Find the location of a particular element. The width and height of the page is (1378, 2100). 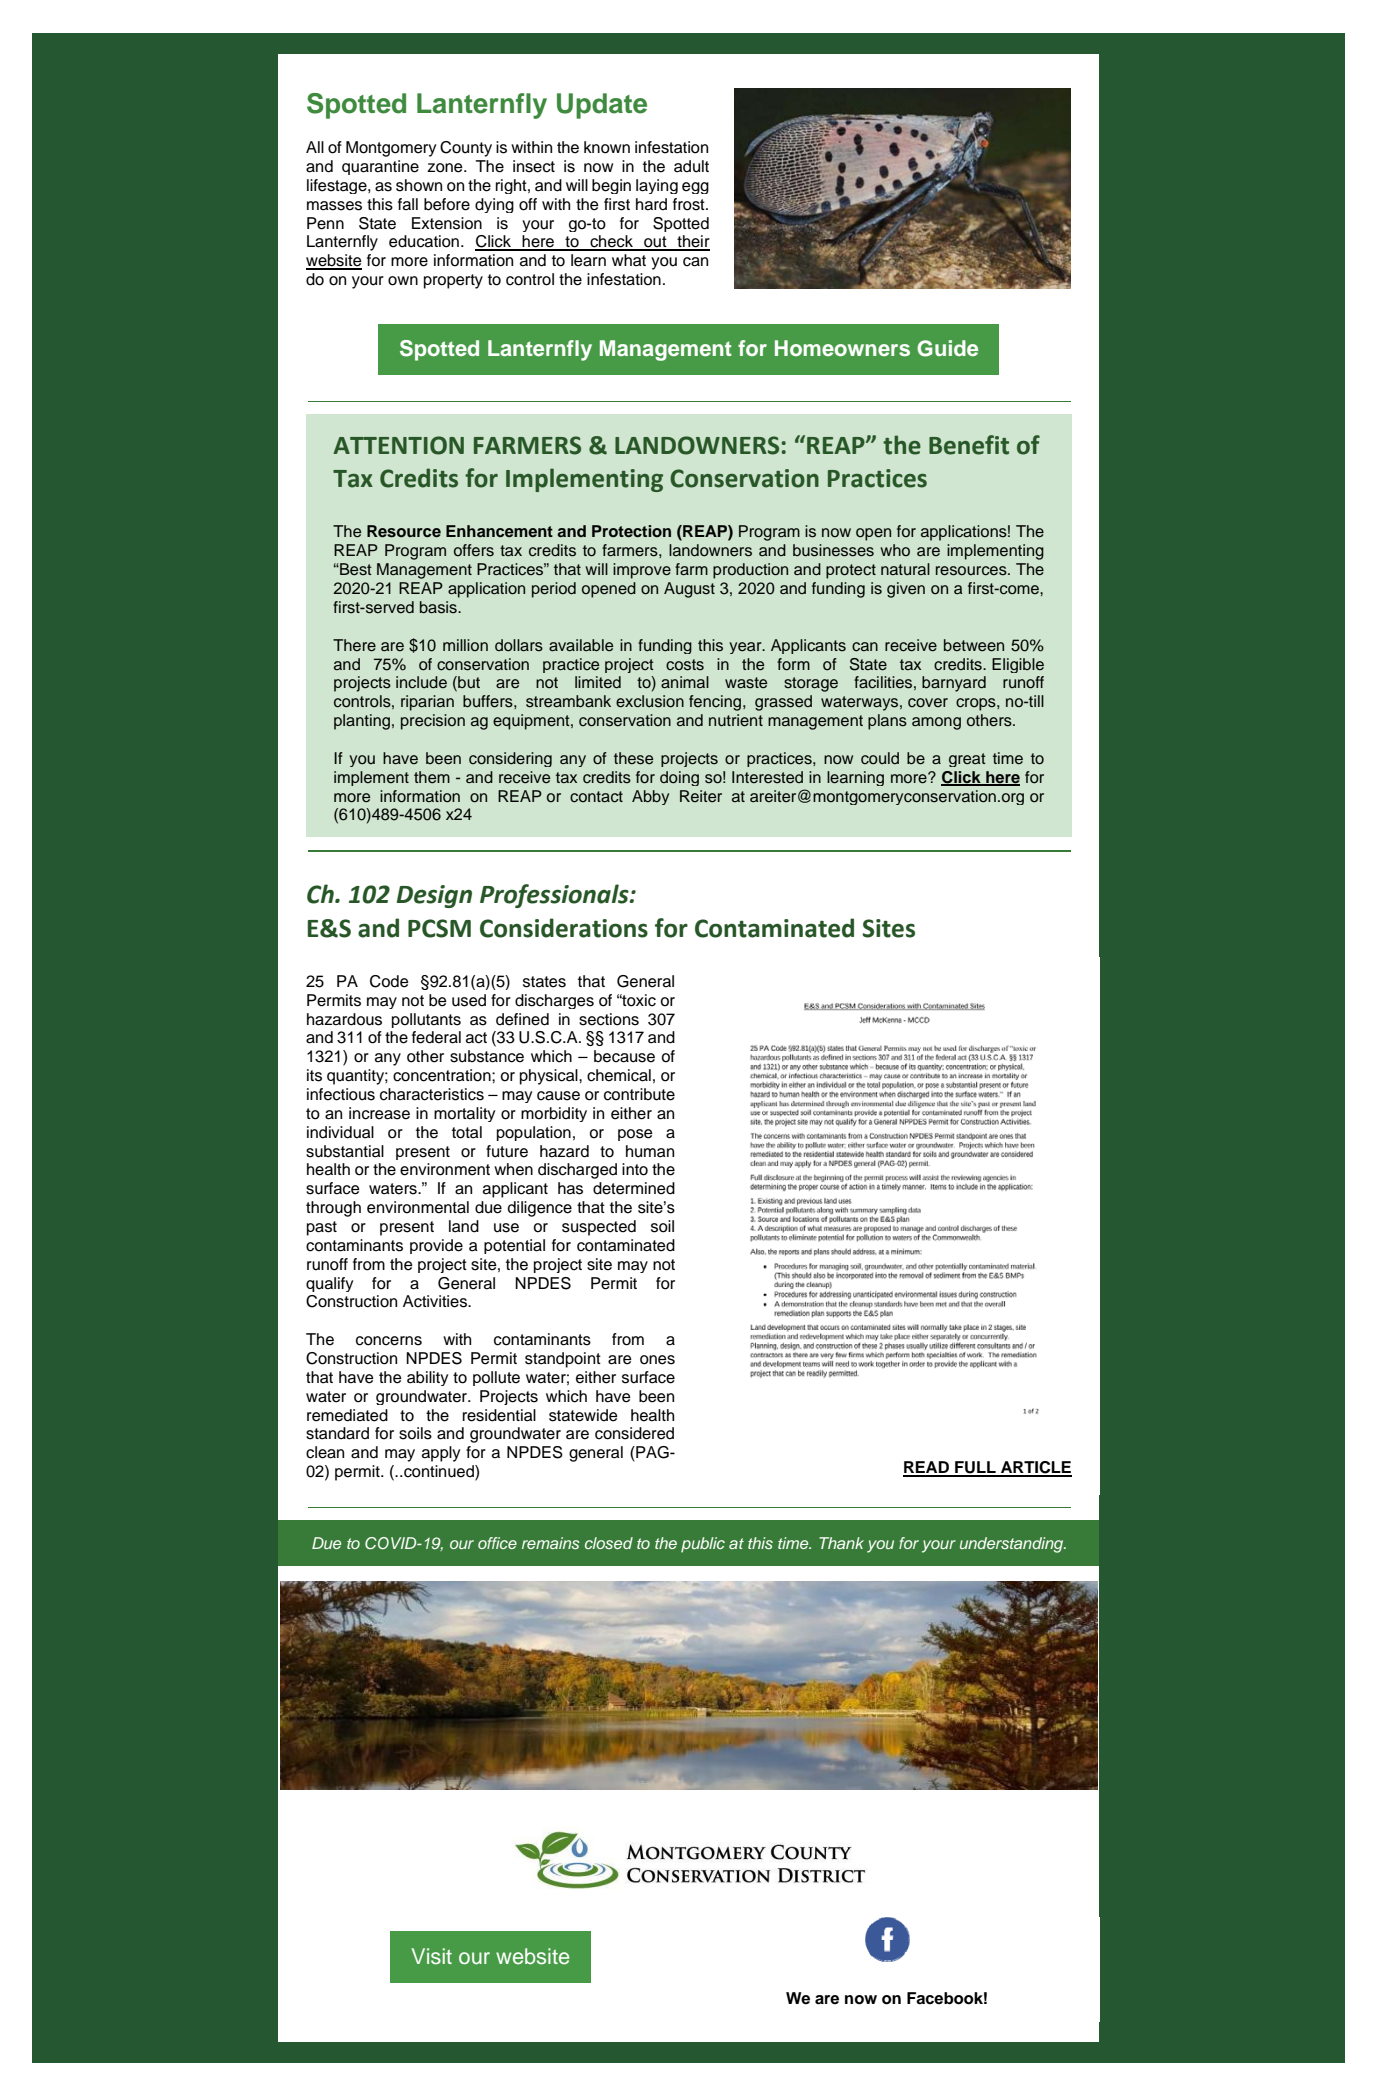

Visit is located at coordinates (431, 1956).
